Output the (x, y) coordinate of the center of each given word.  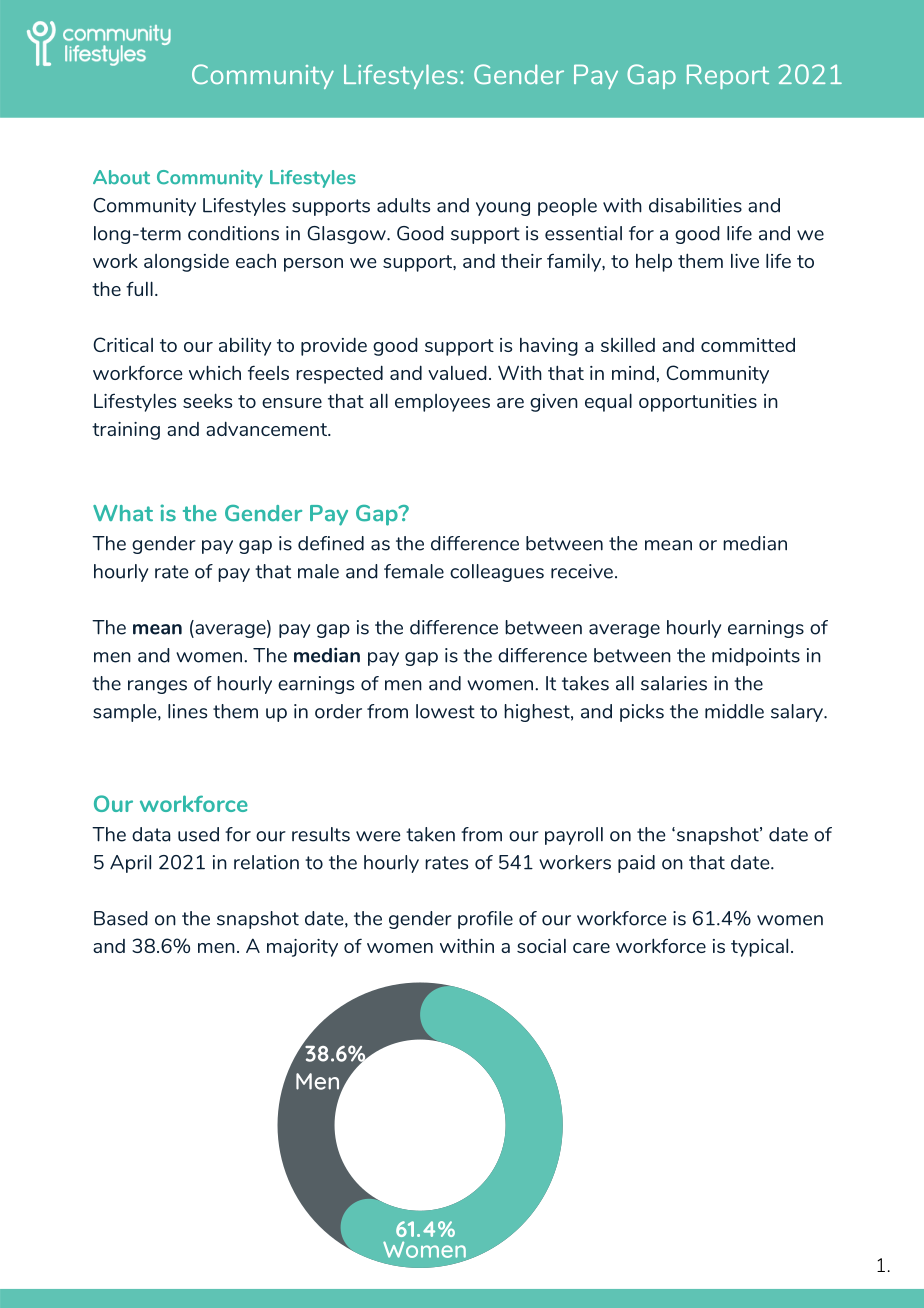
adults (403, 205)
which (215, 372)
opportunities (698, 403)
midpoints (756, 657)
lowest (445, 711)
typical (759, 947)
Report (728, 77)
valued (457, 372)
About (121, 177)
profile (485, 920)
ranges (157, 687)
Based (121, 918)
